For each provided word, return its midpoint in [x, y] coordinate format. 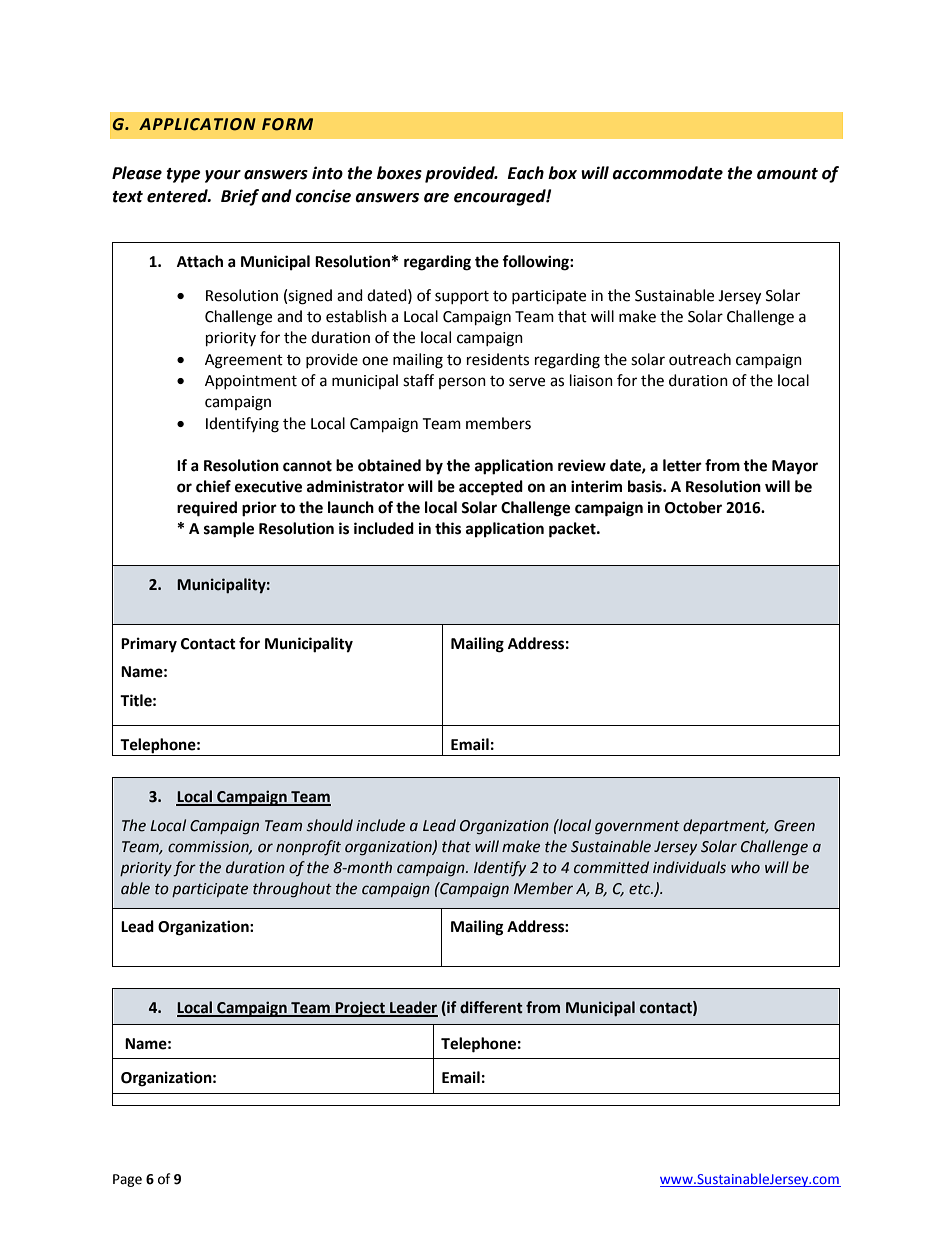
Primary [149, 645]
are [436, 198]
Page [127, 1180]
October [693, 507]
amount [787, 174]
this [448, 528]
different [491, 1007]
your [223, 176]
